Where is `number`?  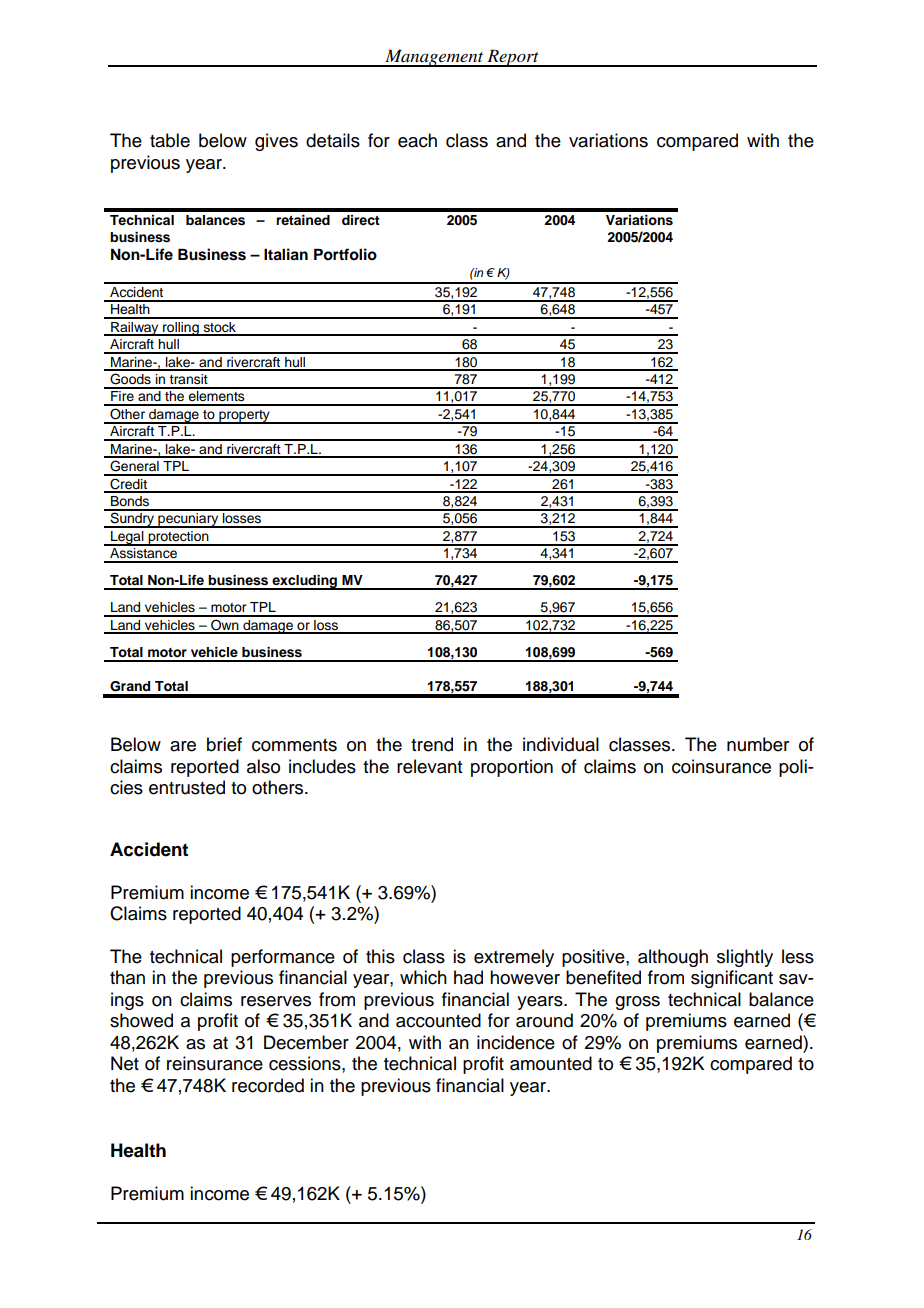
number is located at coordinates (758, 744).
